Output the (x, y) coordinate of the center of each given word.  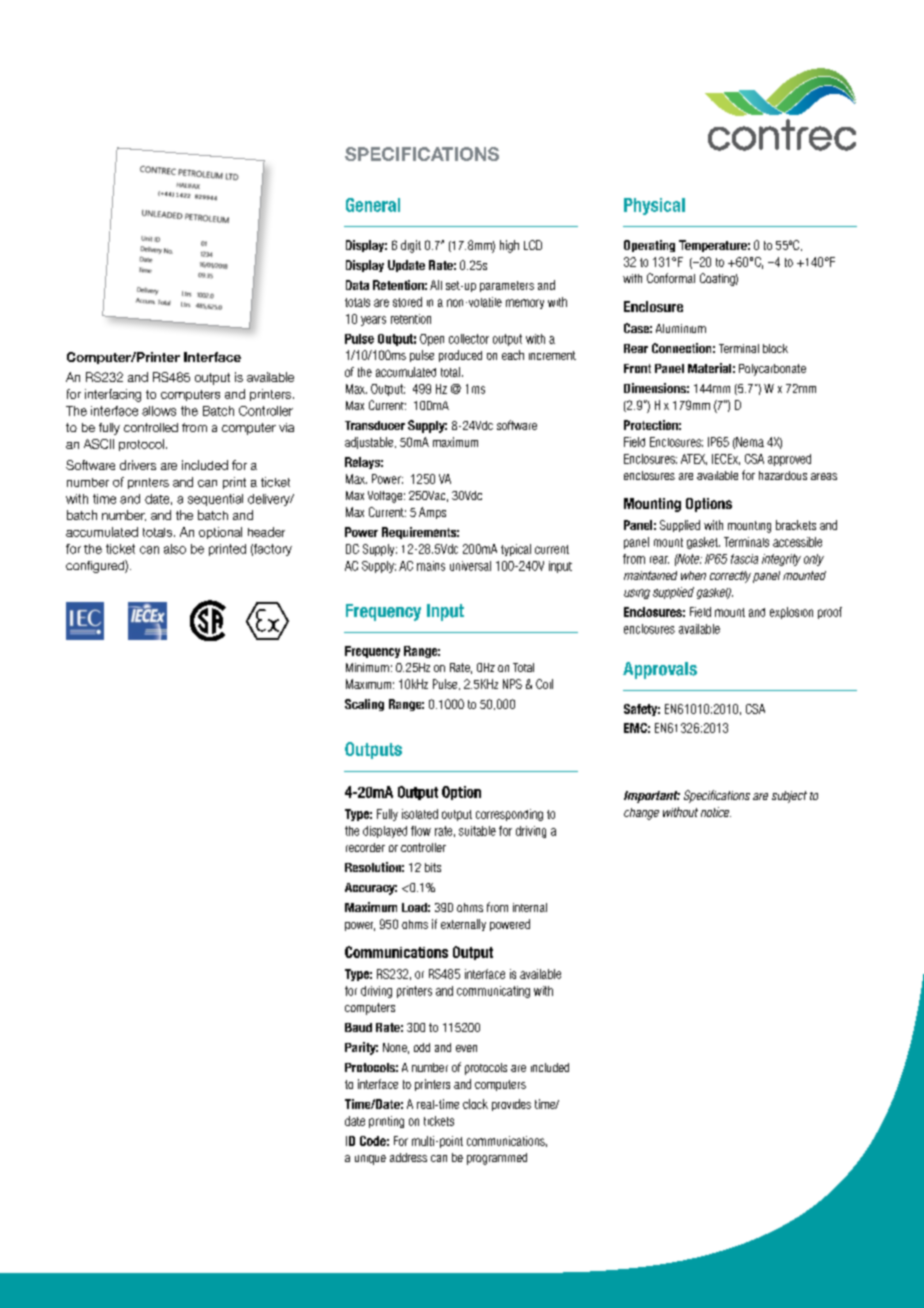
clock (475, 1104)
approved (789, 460)
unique (370, 1160)
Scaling (364, 705)
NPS (512, 684)
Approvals (660, 670)
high (509, 246)
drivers (138, 465)
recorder (365, 847)
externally (463, 925)
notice (716, 812)
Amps (432, 513)
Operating (649, 246)
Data (357, 285)
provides (511, 1105)
